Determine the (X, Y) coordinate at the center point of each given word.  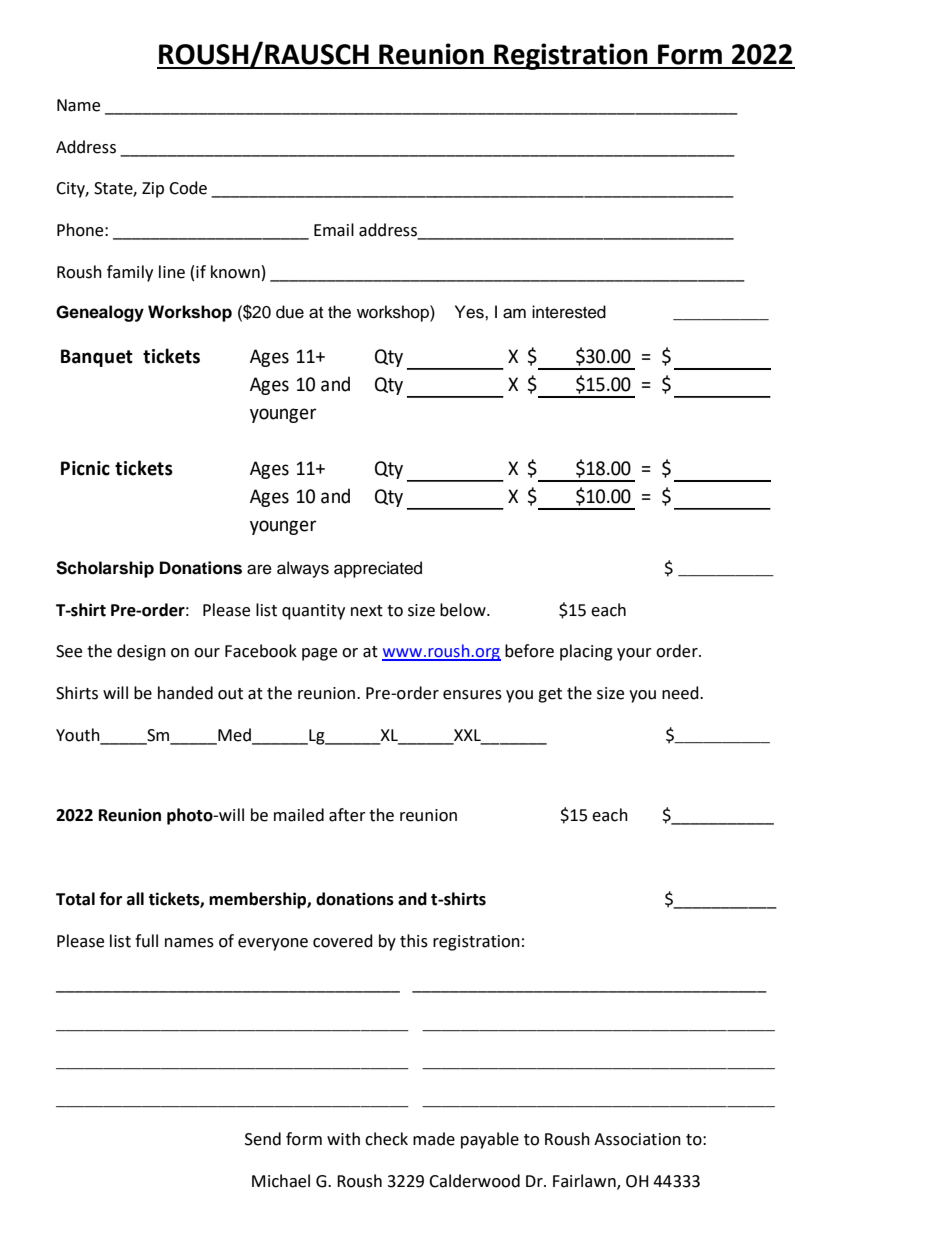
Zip (153, 190)
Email (334, 230)
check (386, 1139)
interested (569, 312)
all (135, 899)
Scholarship (105, 569)
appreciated (378, 569)
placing (586, 652)
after (347, 815)
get (550, 695)
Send (263, 1139)
